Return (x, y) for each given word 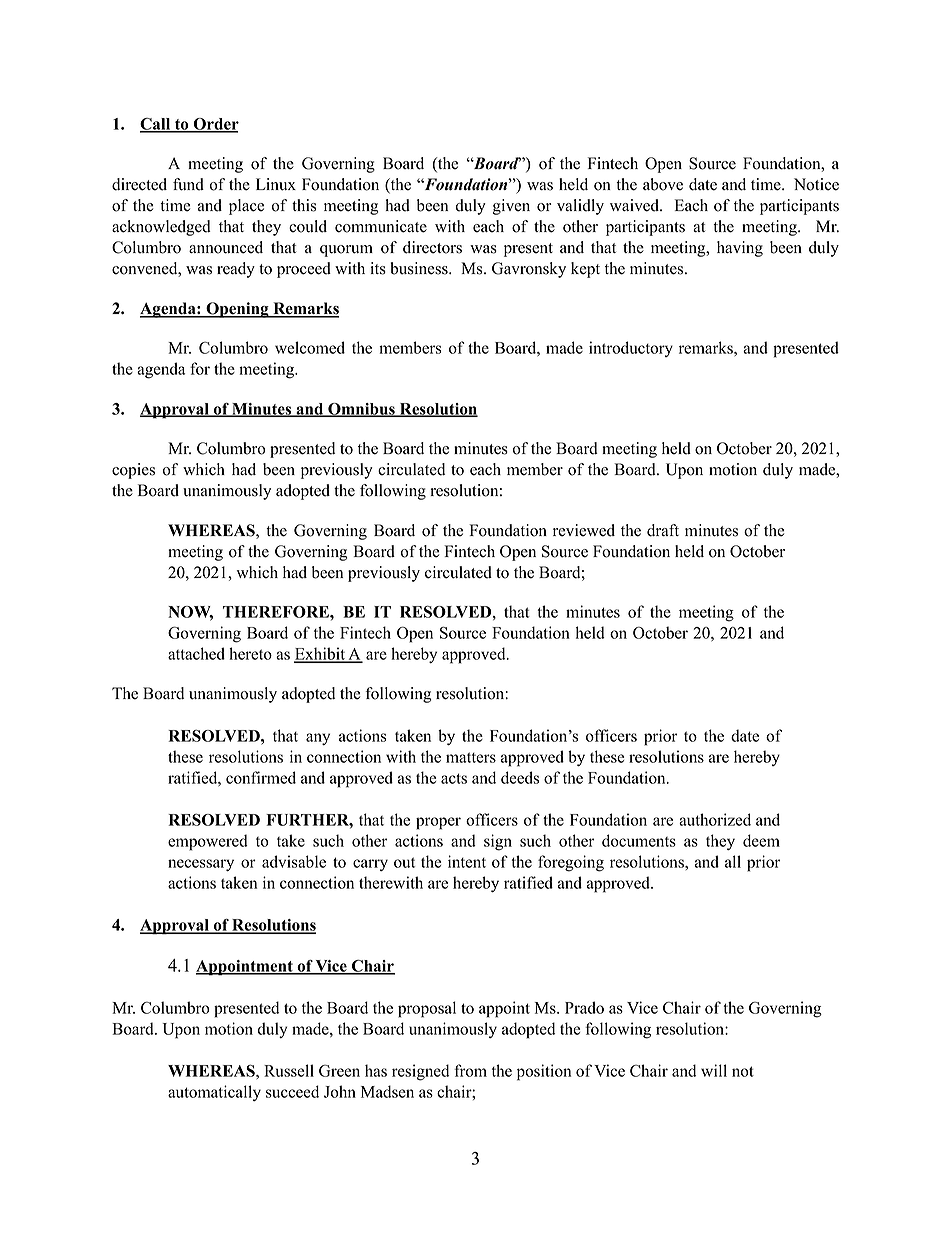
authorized (715, 819)
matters (471, 757)
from (470, 1070)
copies (133, 471)
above (663, 184)
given (511, 207)
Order (215, 125)
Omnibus (361, 410)
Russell (289, 1070)
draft (663, 530)
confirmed (261, 777)
